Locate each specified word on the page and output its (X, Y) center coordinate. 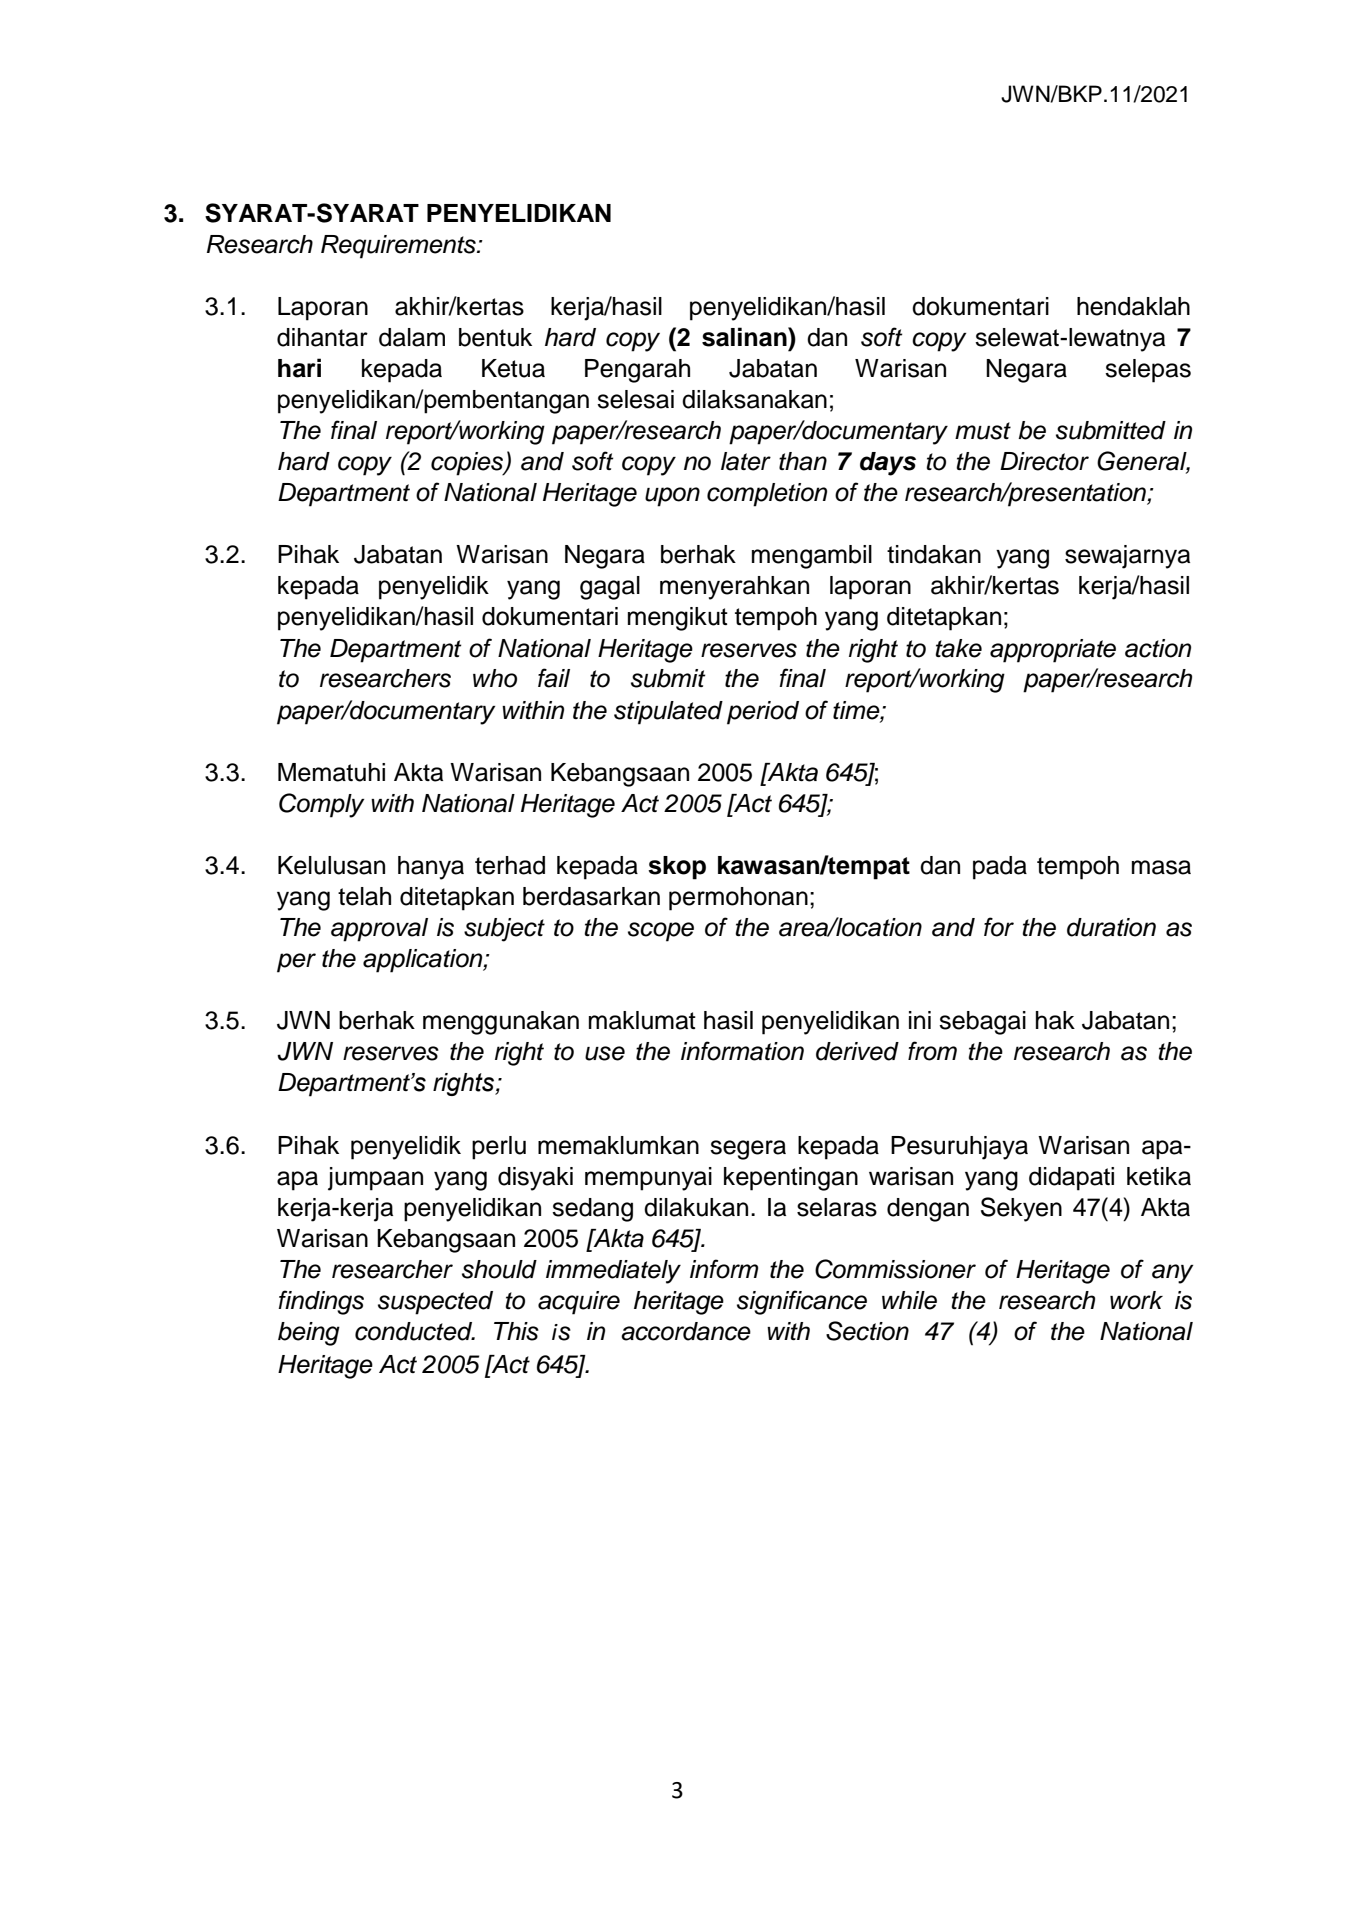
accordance (686, 1331)
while (909, 1300)
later (746, 461)
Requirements (399, 247)
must (983, 431)
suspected (435, 1303)
